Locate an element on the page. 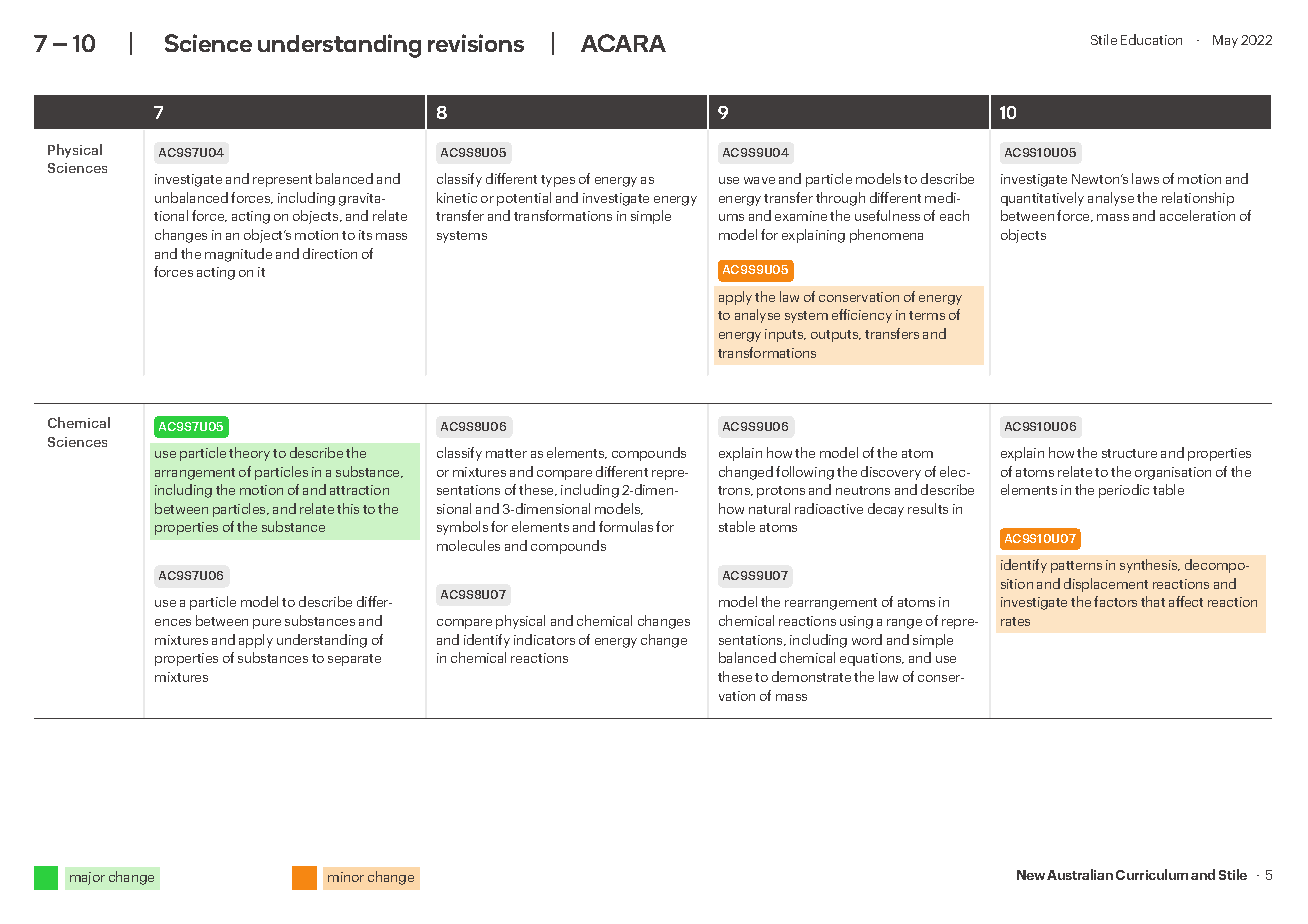 The width and height of the image is (1308, 924). revisions is located at coordinates (476, 43).
